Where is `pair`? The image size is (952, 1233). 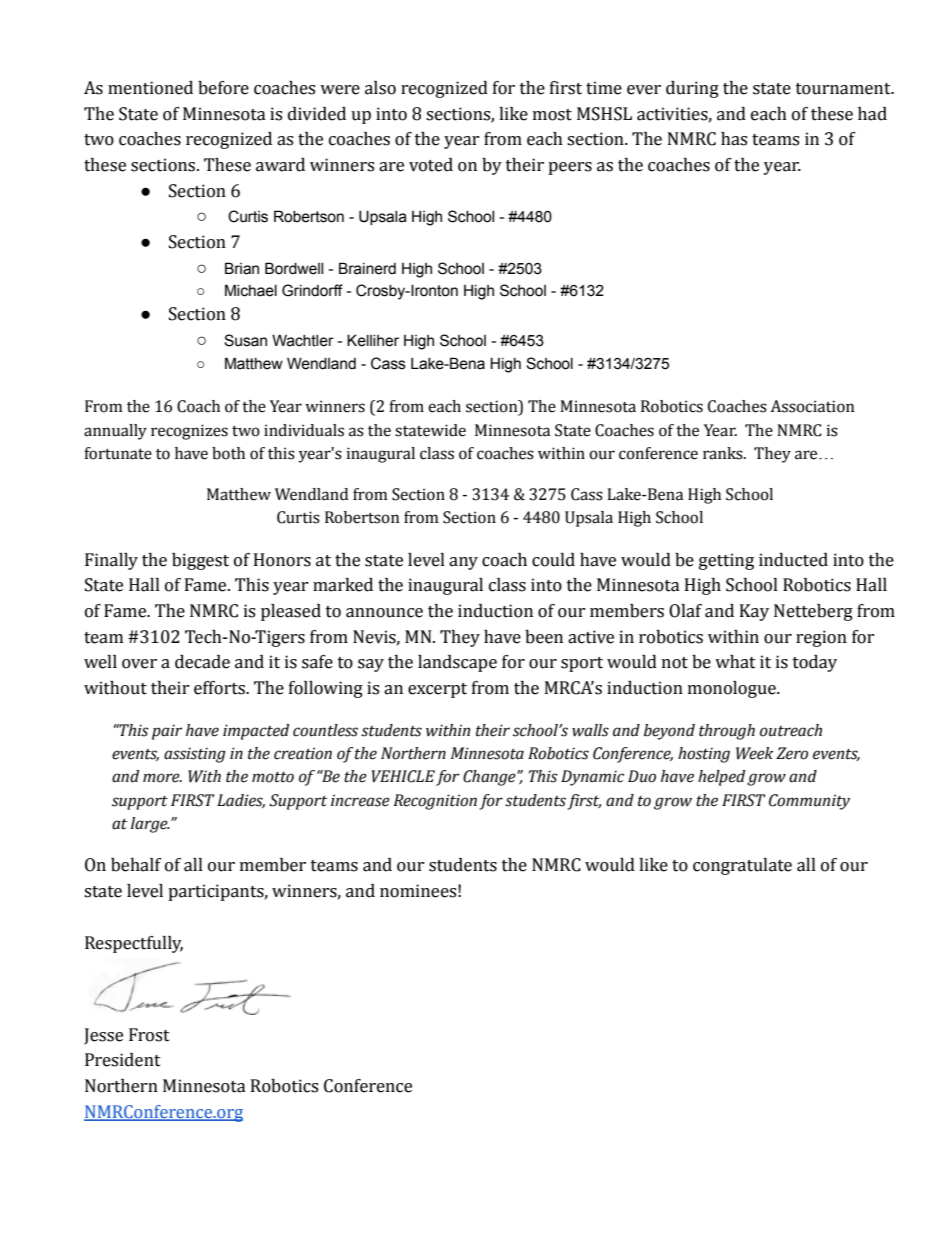
pair is located at coordinates (167, 732).
